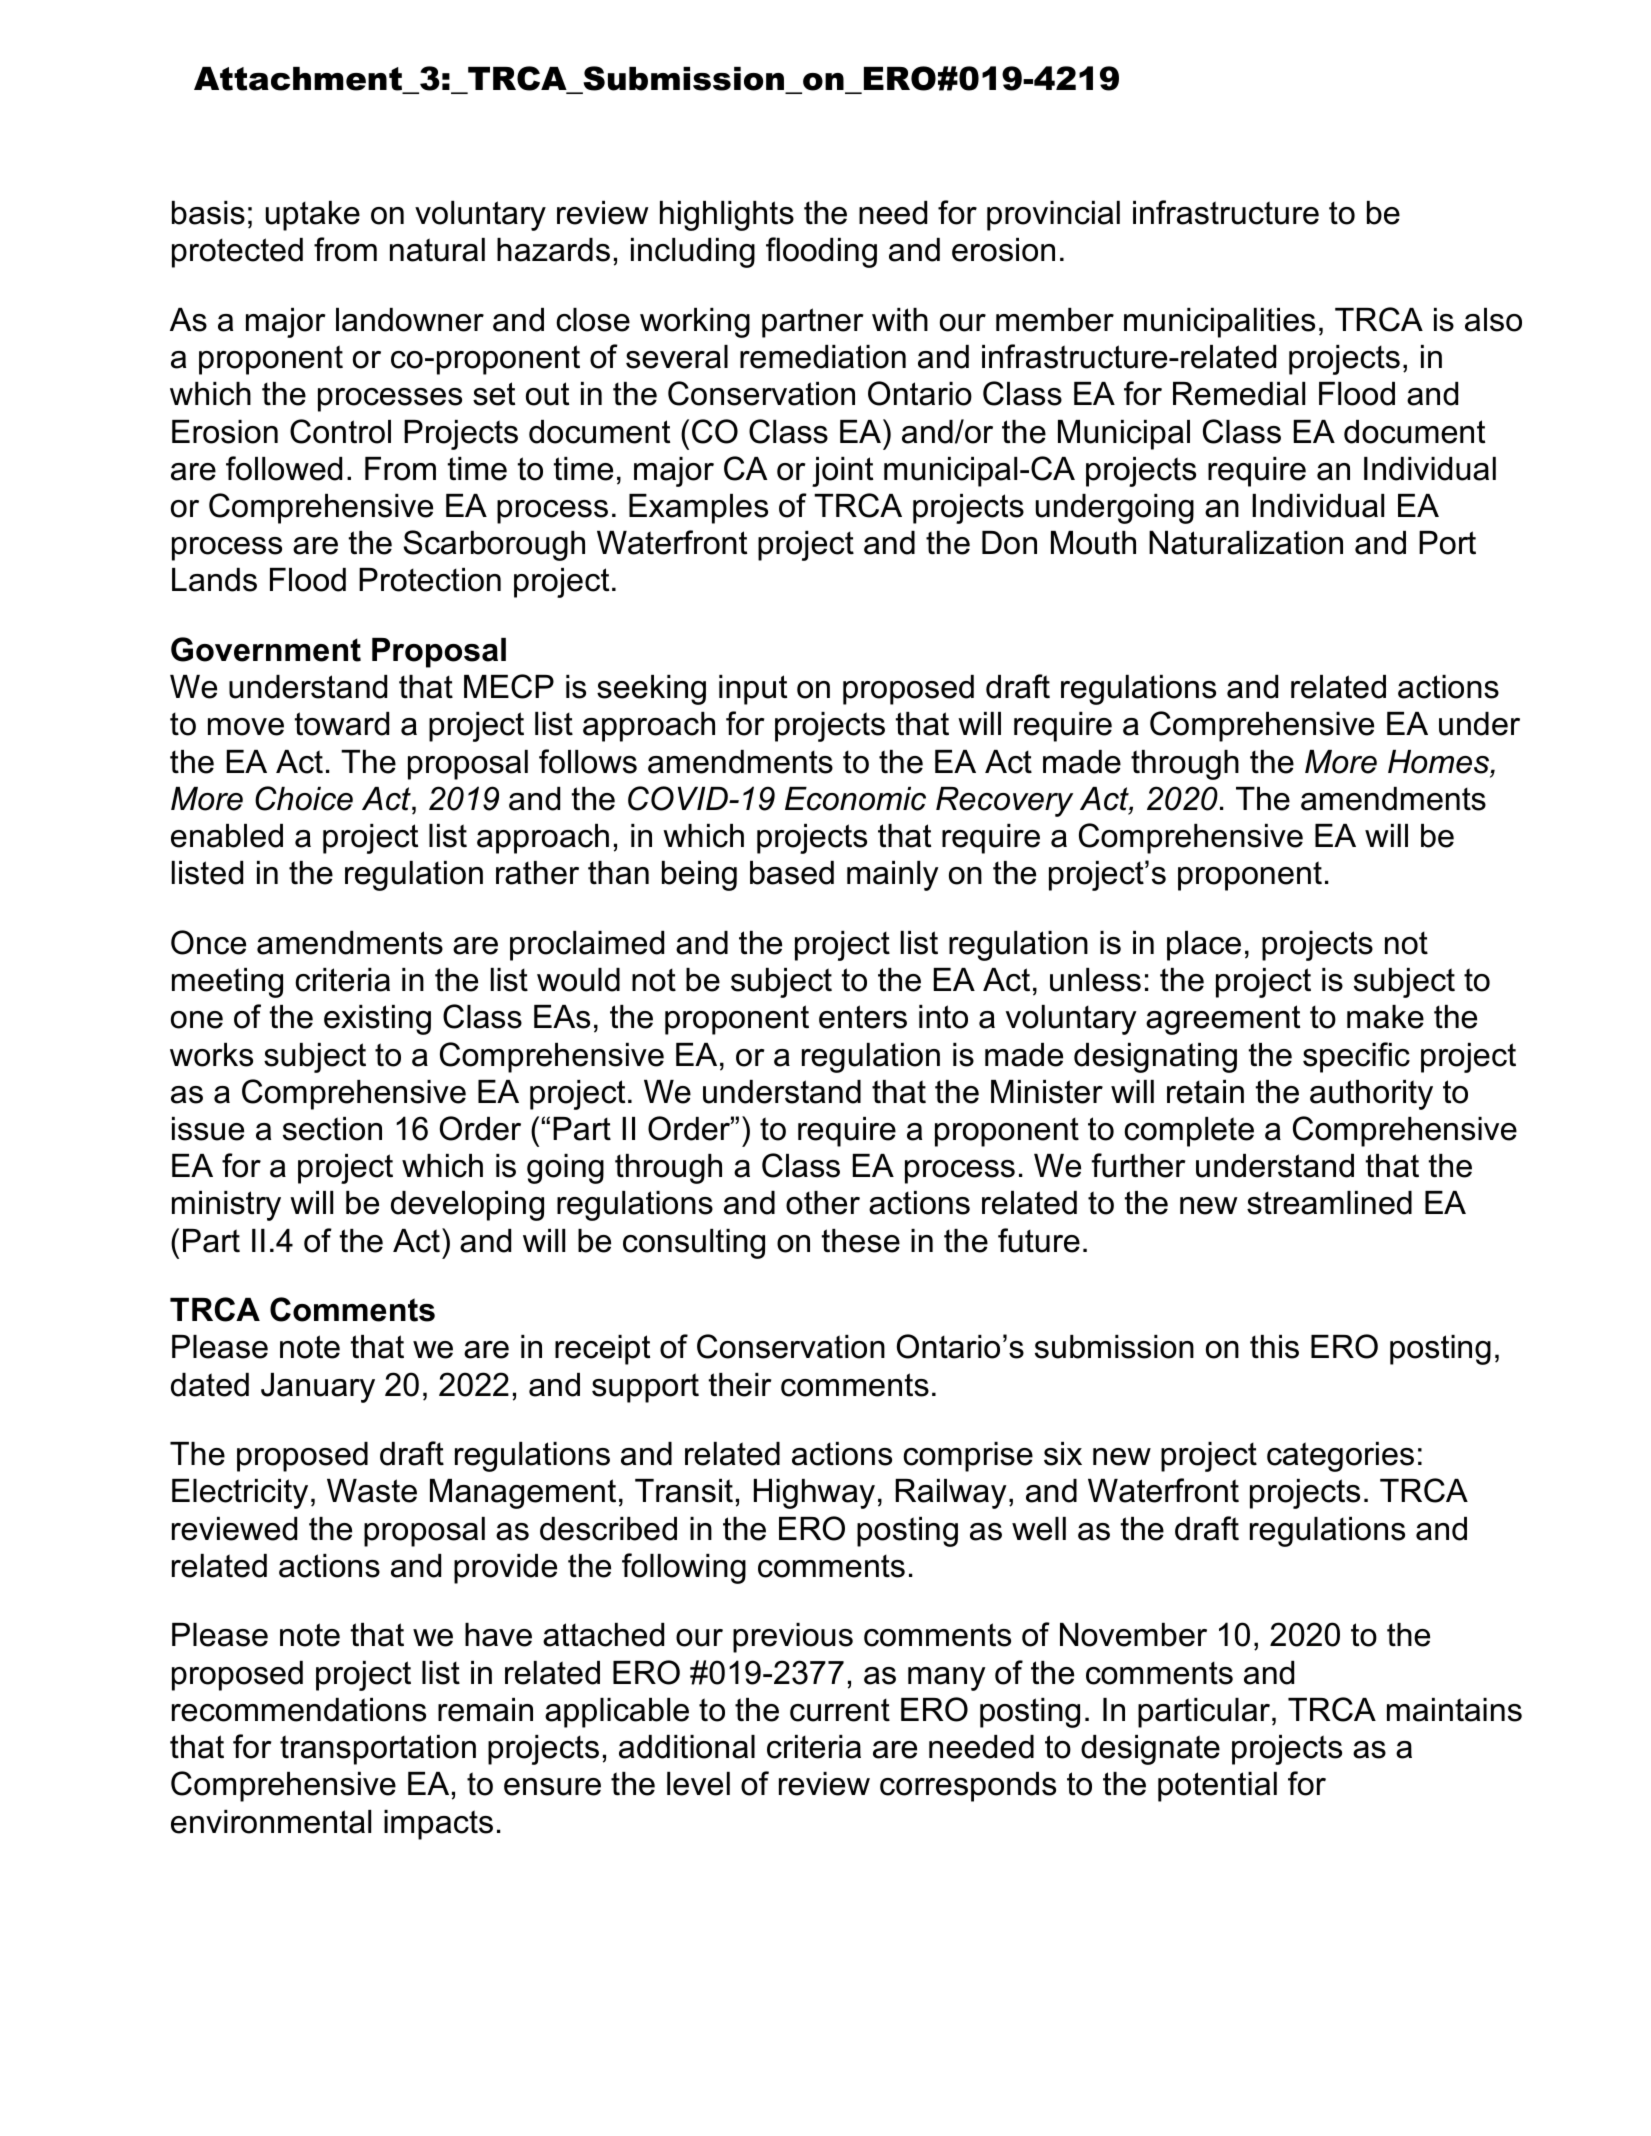  What do you see at coordinates (1340, 1457) in the screenshot?
I see `categories` at bounding box center [1340, 1457].
